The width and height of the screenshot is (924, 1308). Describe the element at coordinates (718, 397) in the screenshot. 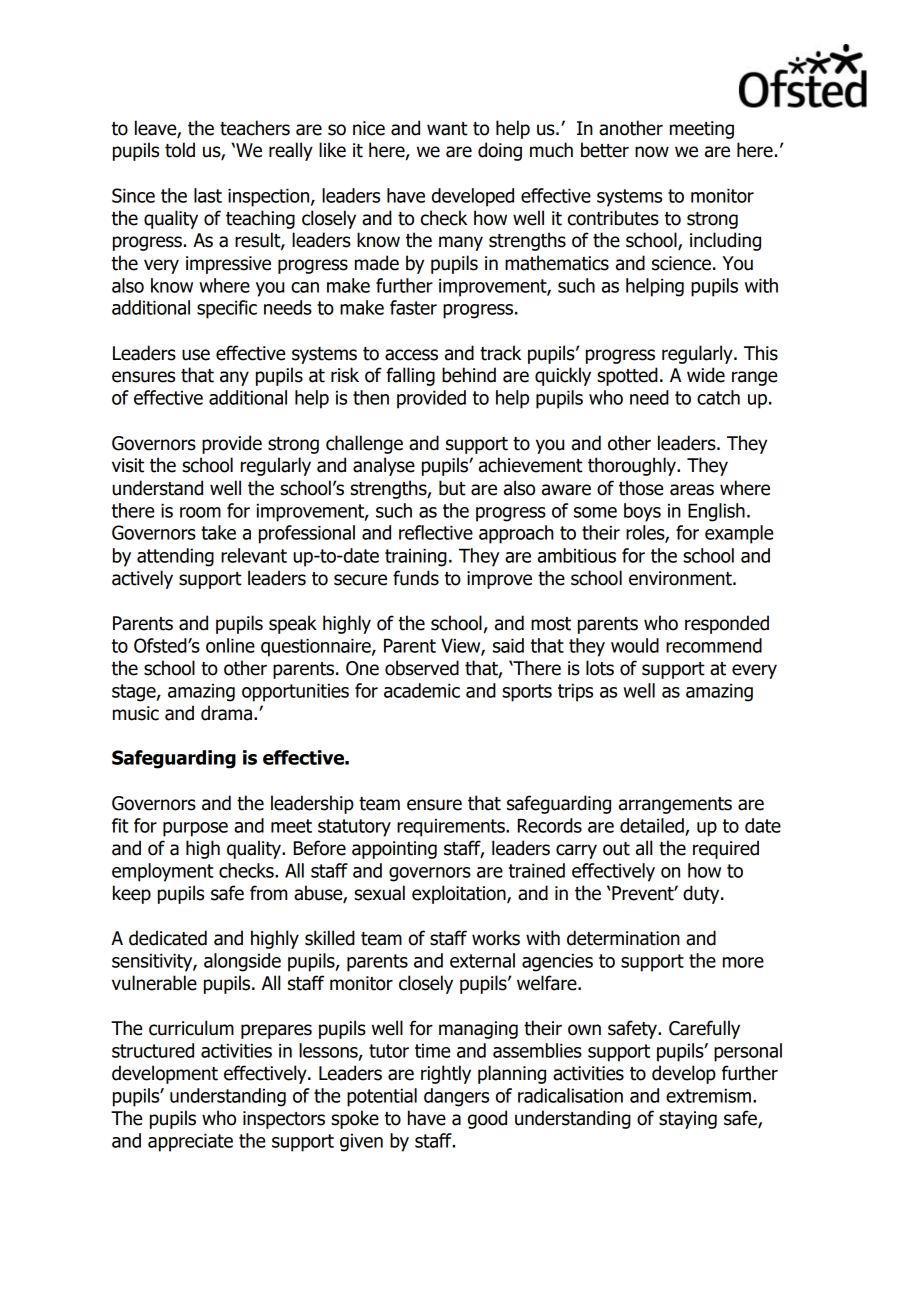

I see `catch` at that location.
